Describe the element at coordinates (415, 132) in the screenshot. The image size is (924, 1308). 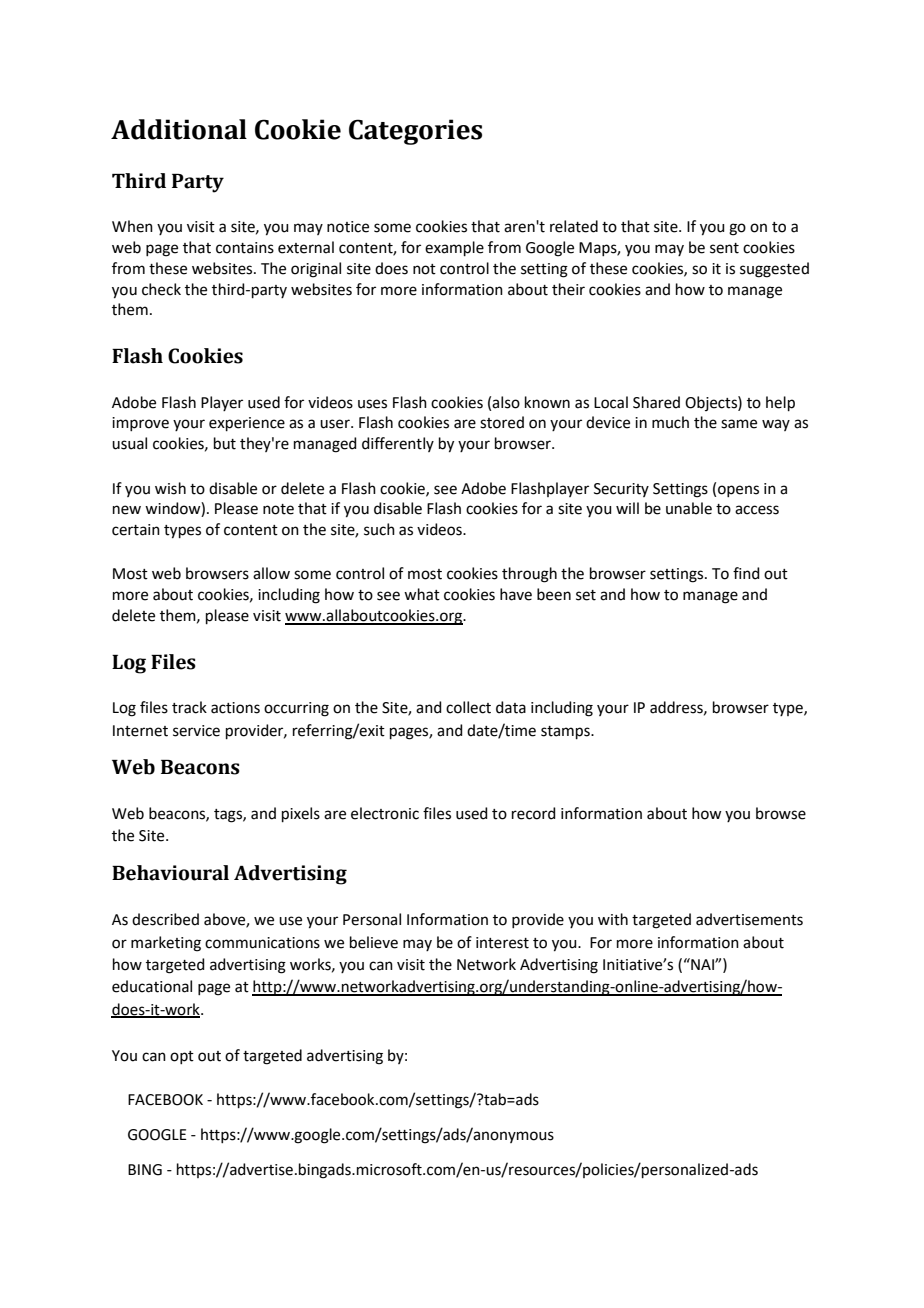
I see `Categories` at that location.
